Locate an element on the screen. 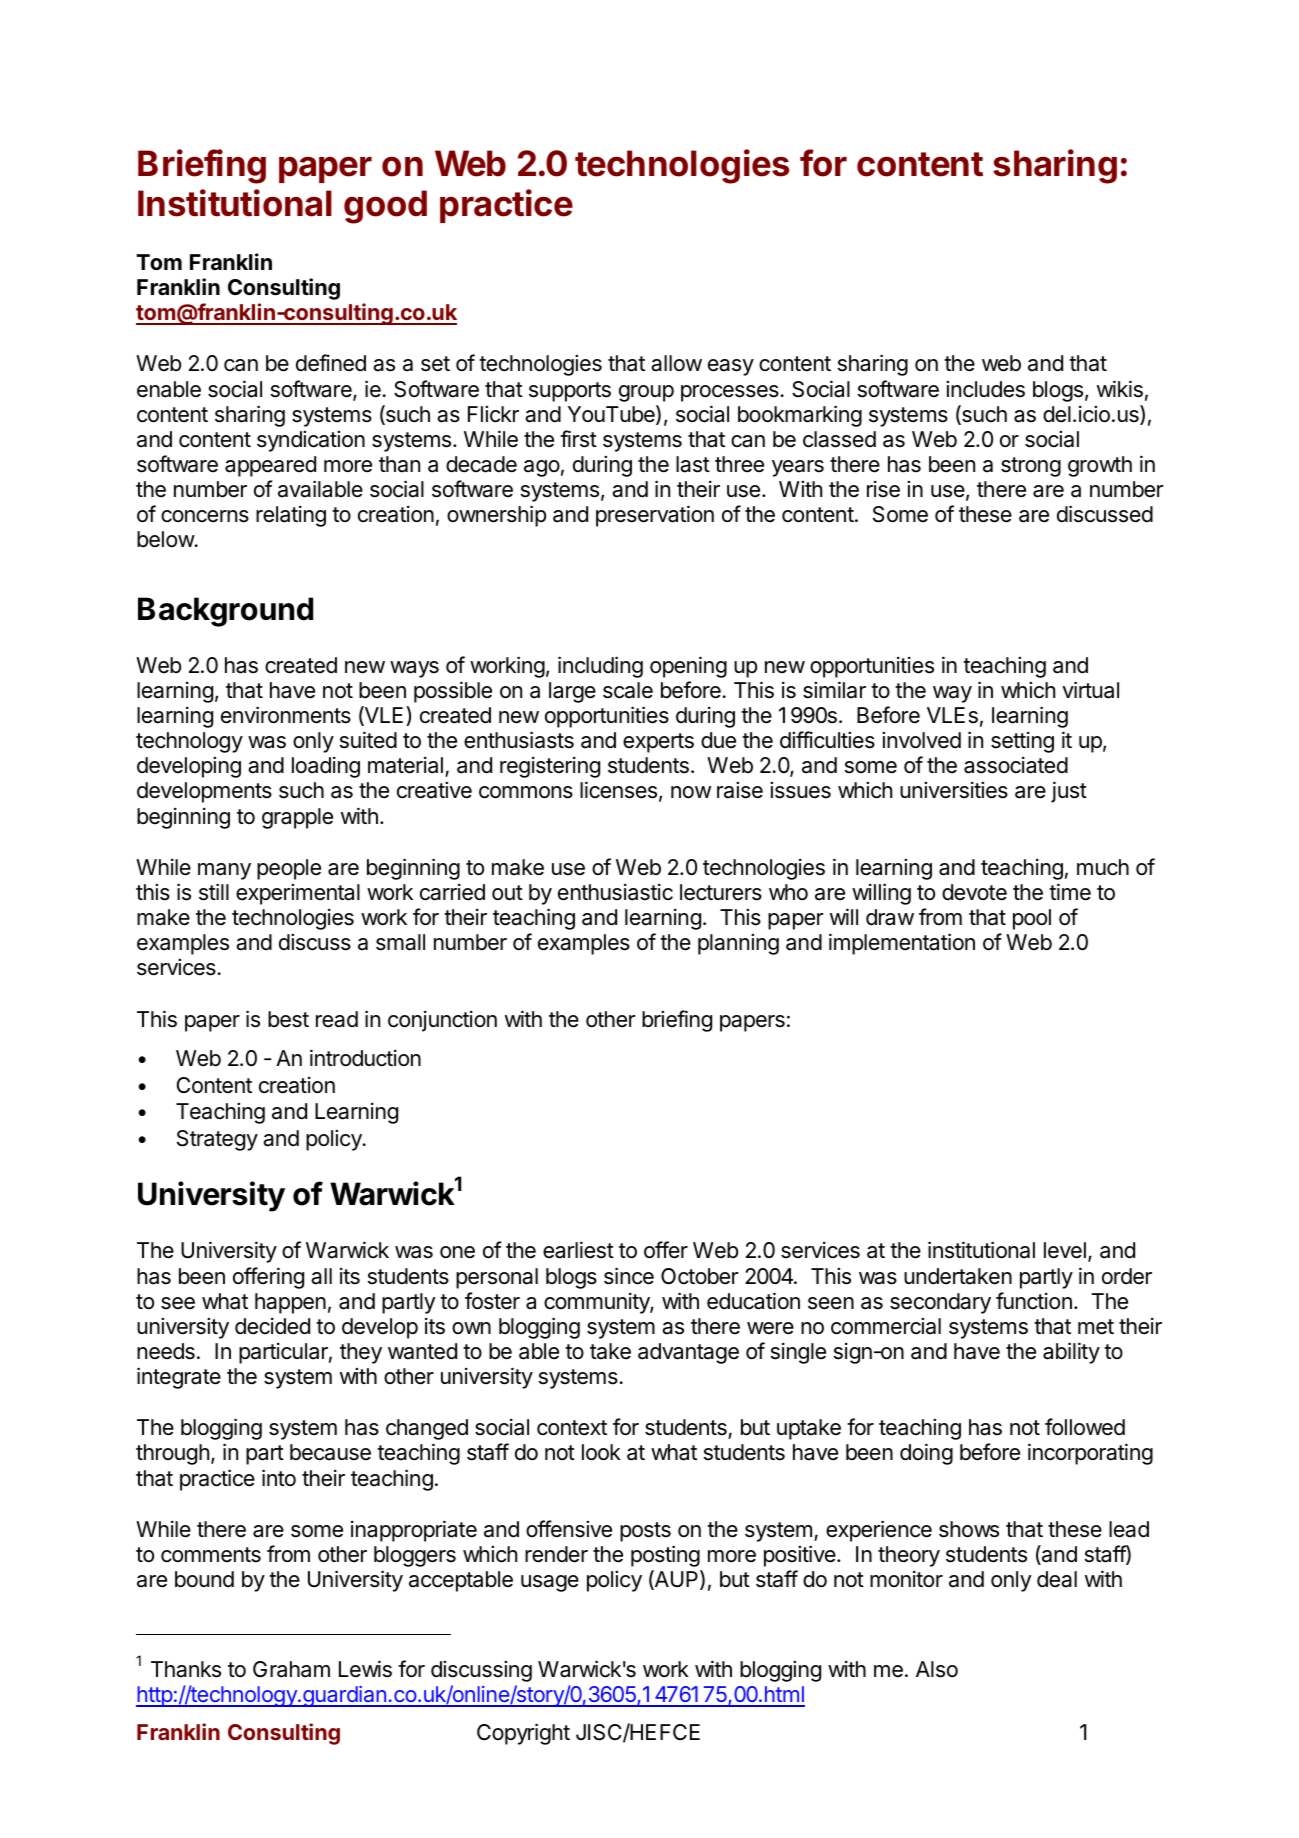 This screenshot has height=1838, width=1299. best is located at coordinates (288, 1019).
